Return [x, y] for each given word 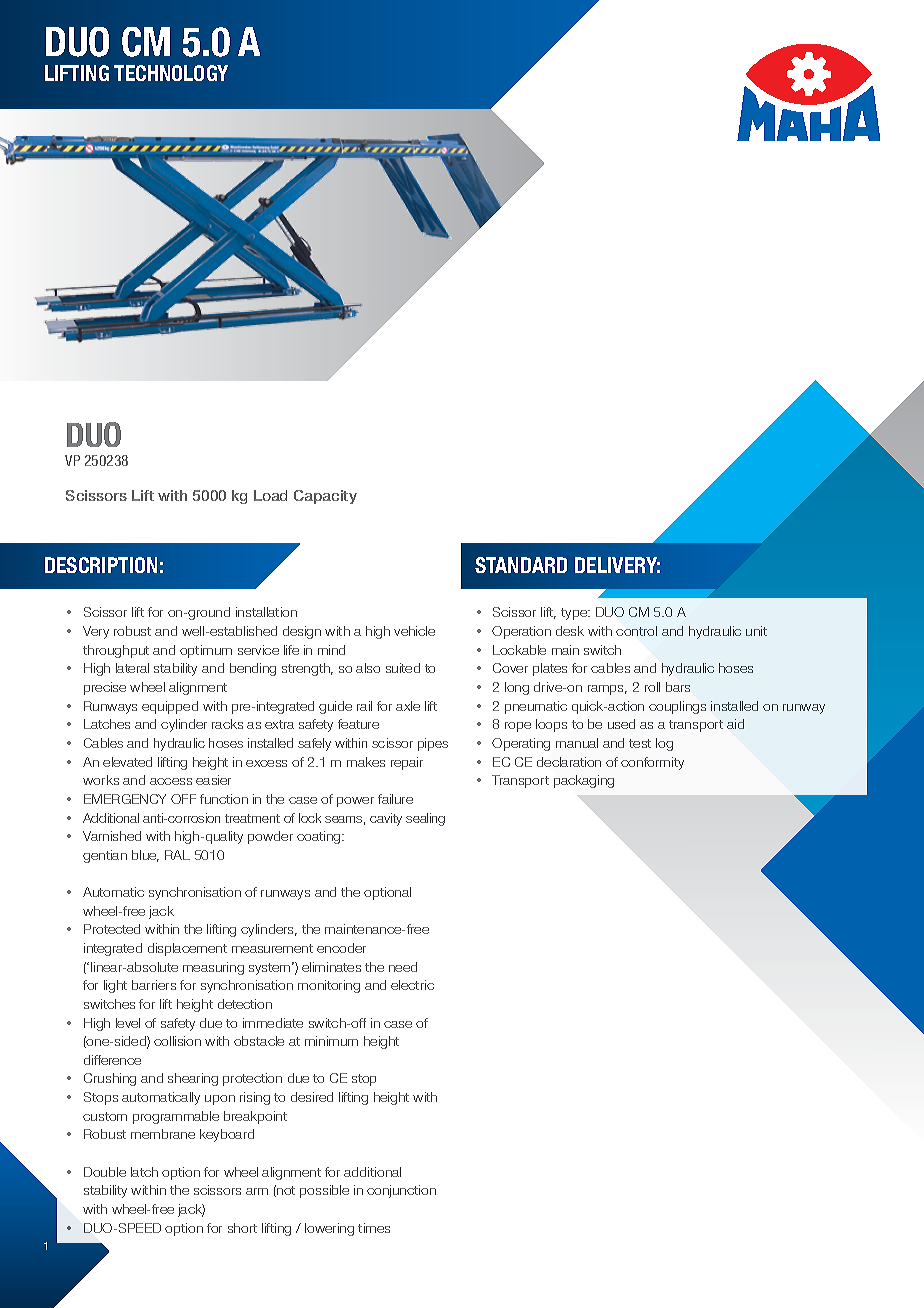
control [636, 631]
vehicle [414, 631]
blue [145, 856]
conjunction [401, 1191]
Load [270, 495]
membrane [163, 1134]
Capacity [325, 497]
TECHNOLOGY [171, 73]
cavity [386, 819]
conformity [652, 763]
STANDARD [521, 565]
